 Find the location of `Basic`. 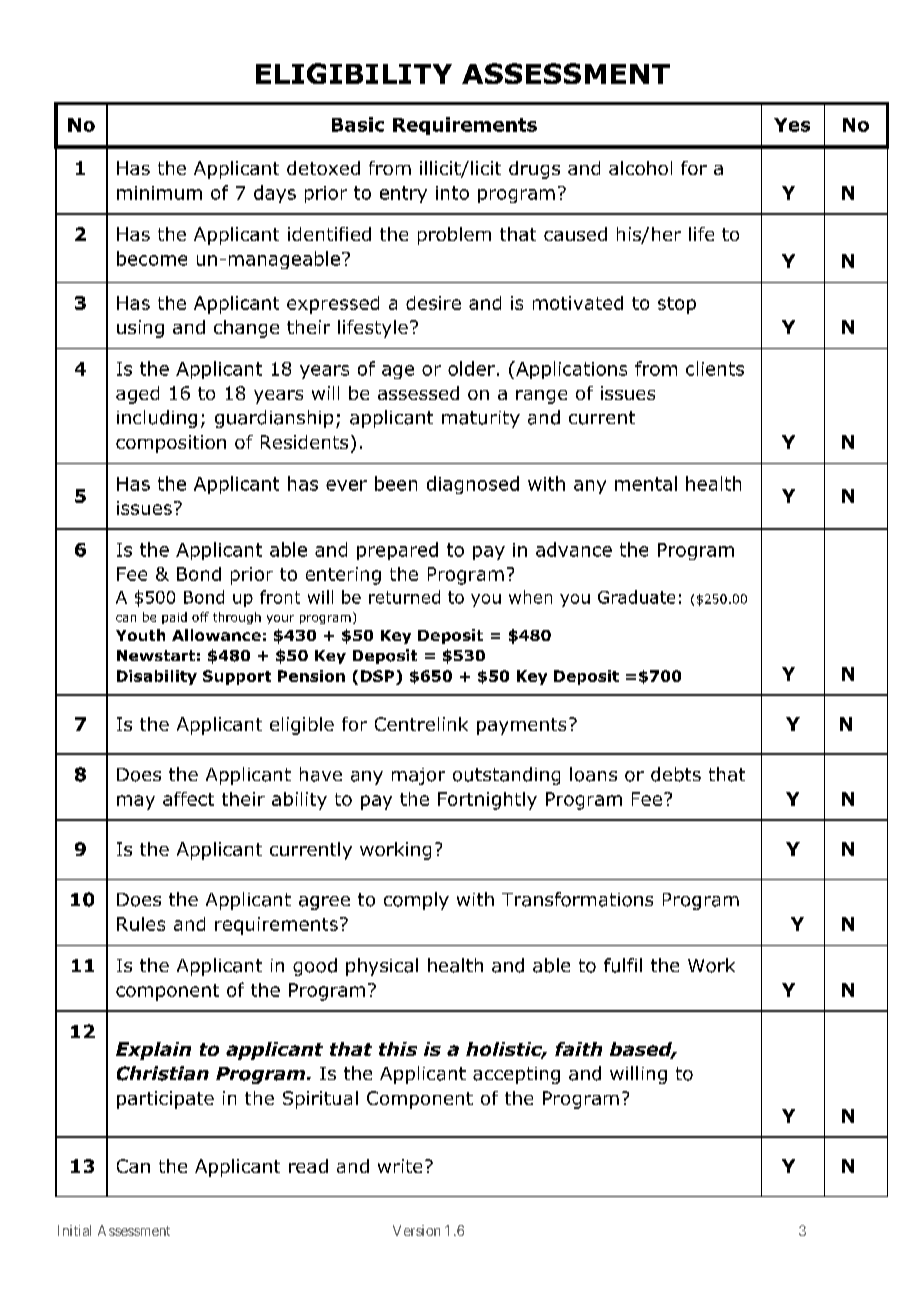

Basic is located at coordinates (358, 124).
